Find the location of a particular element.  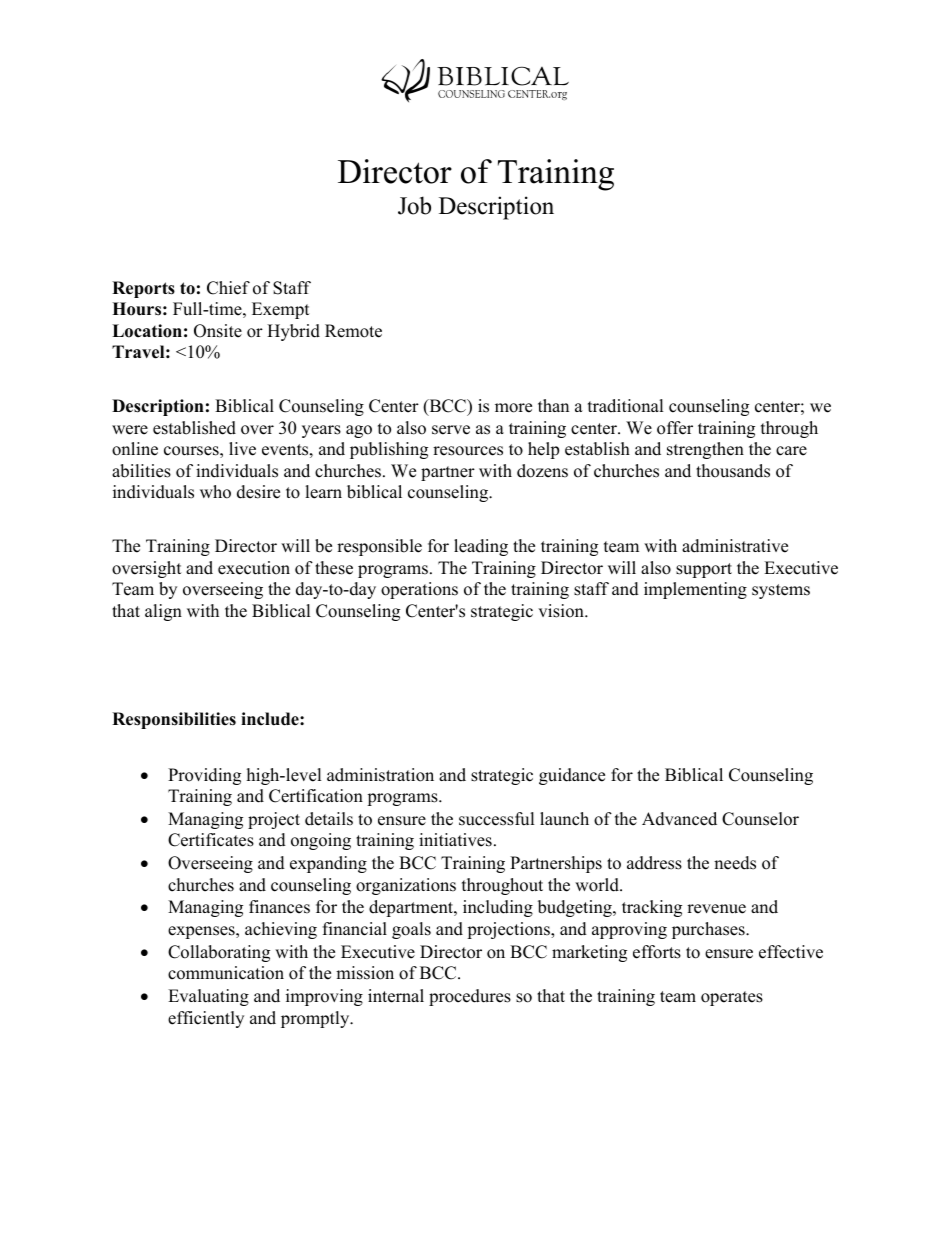

align is located at coordinates (163, 612).
